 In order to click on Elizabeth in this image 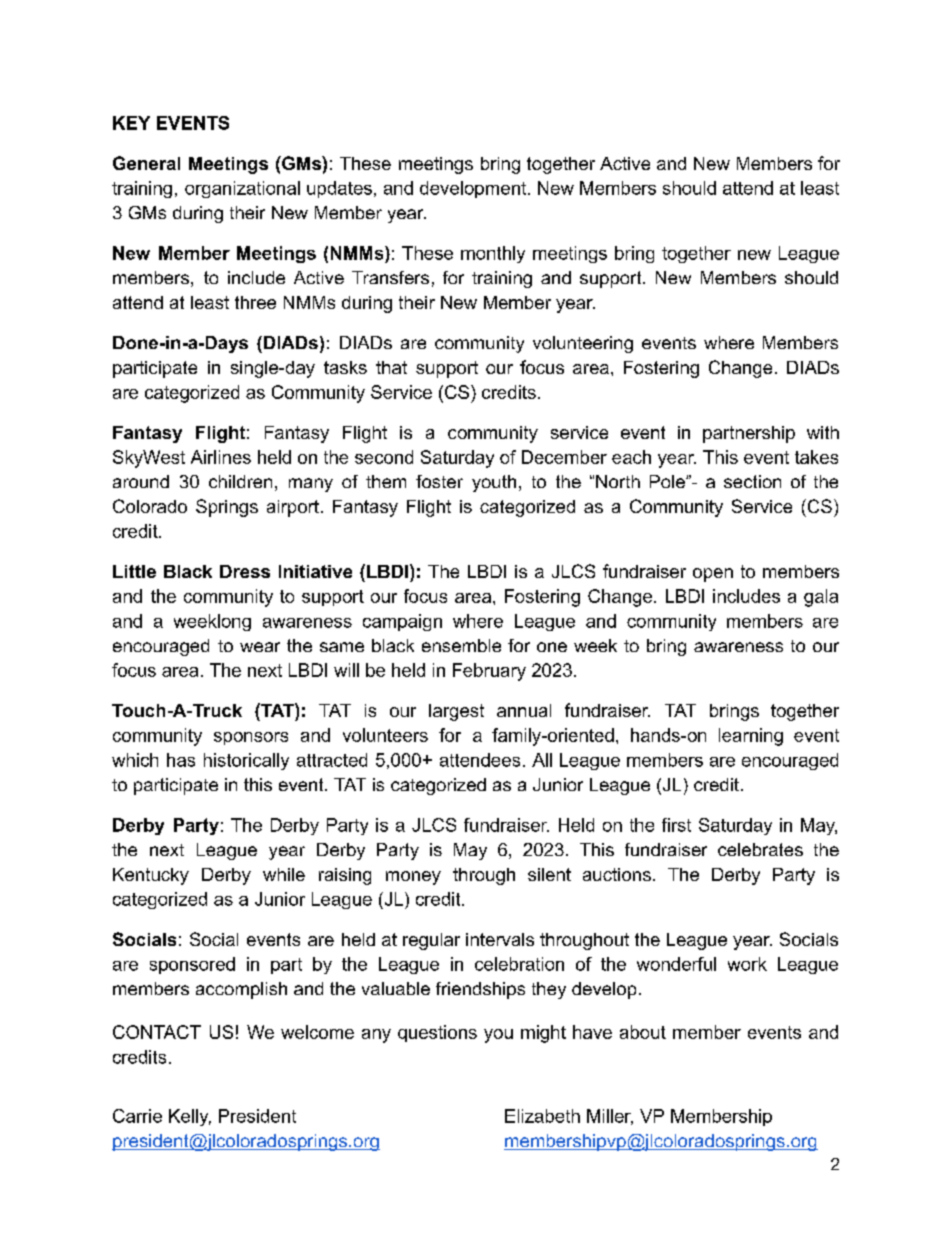, I will do `click(542, 1116)`.
